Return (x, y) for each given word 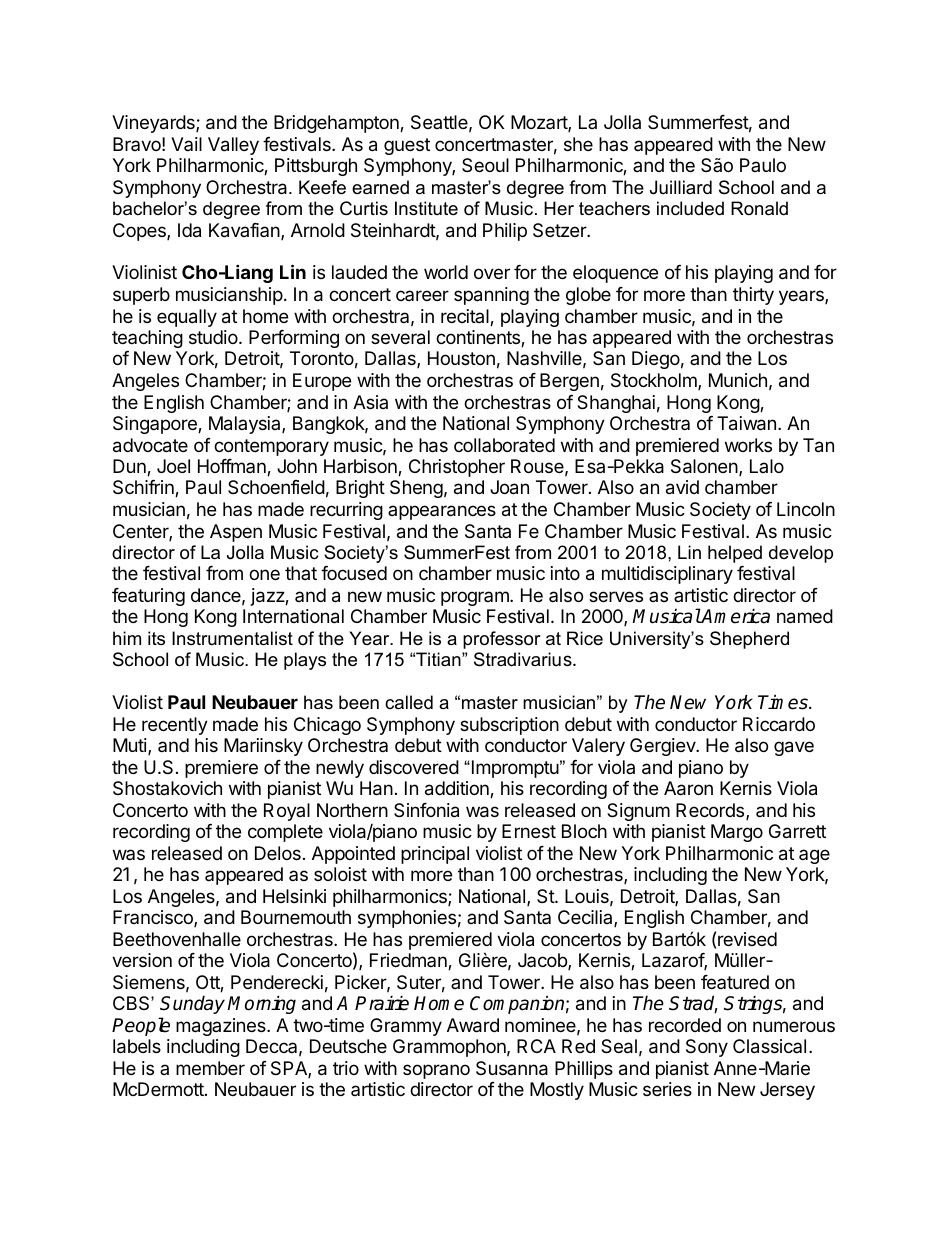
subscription (509, 726)
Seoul (485, 165)
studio (214, 337)
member (210, 1068)
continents (479, 338)
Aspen (236, 533)
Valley (233, 146)
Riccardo (779, 724)
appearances (442, 512)
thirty (753, 296)
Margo (737, 833)
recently (175, 726)
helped (735, 554)
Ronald (759, 208)
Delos (278, 853)
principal (435, 855)
